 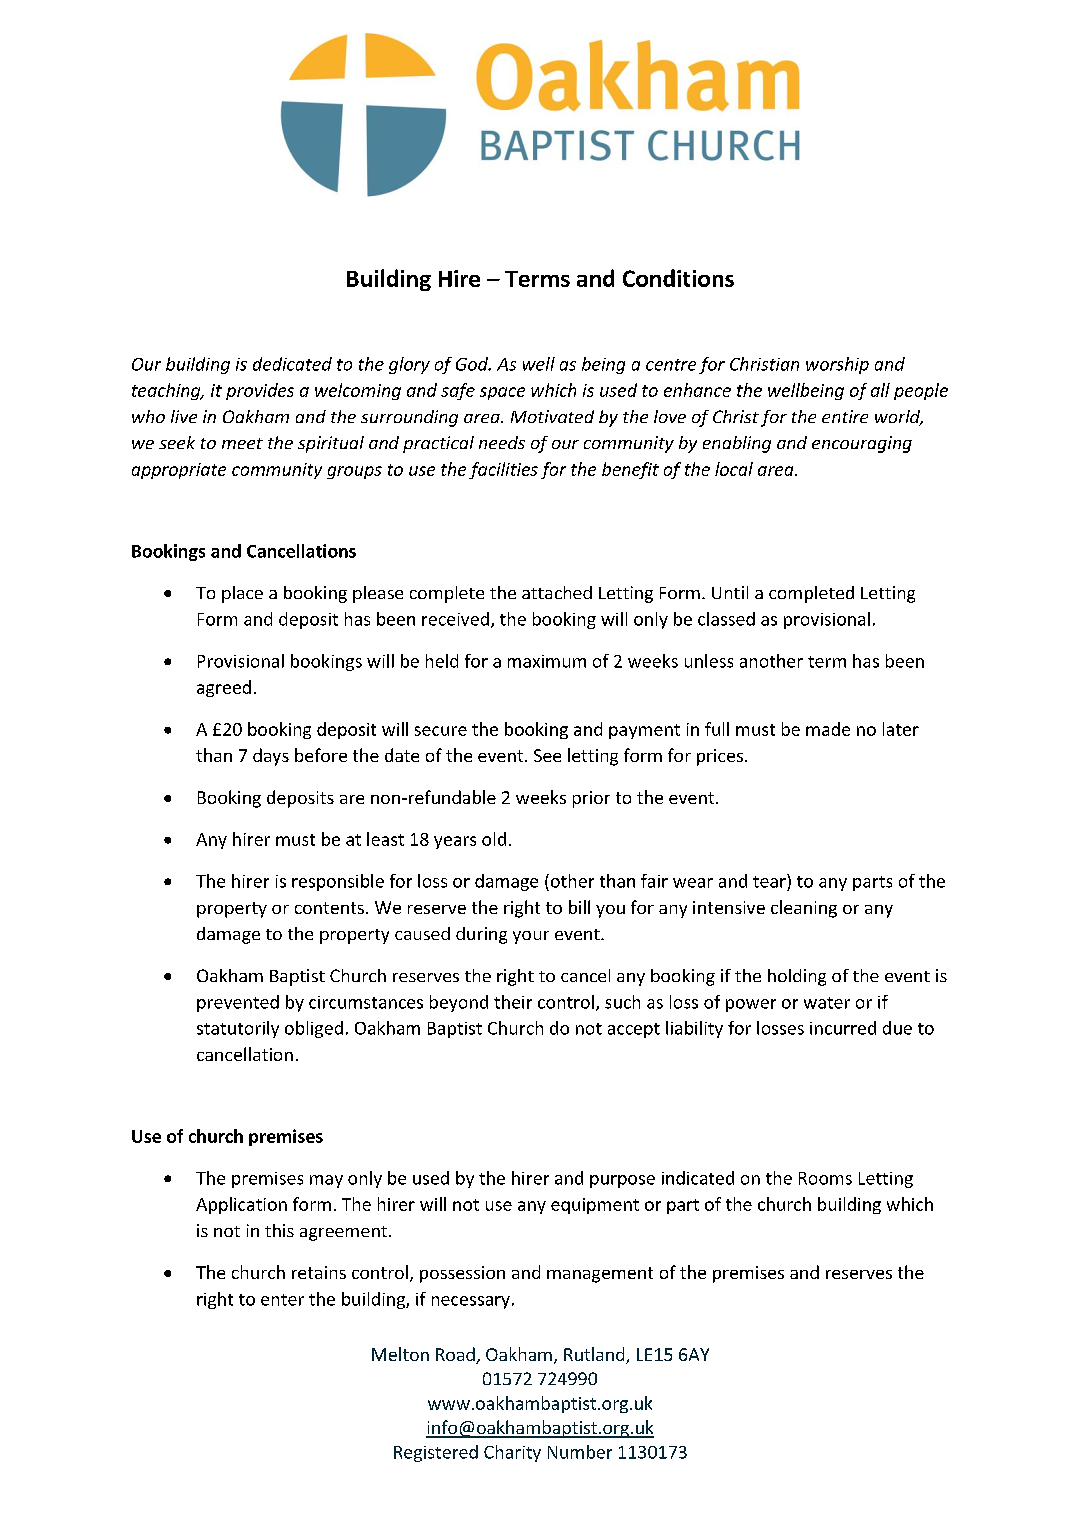 What do you see at coordinates (242, 594) in the screenshot?
I see `place` at bounding box center [242, 594].
